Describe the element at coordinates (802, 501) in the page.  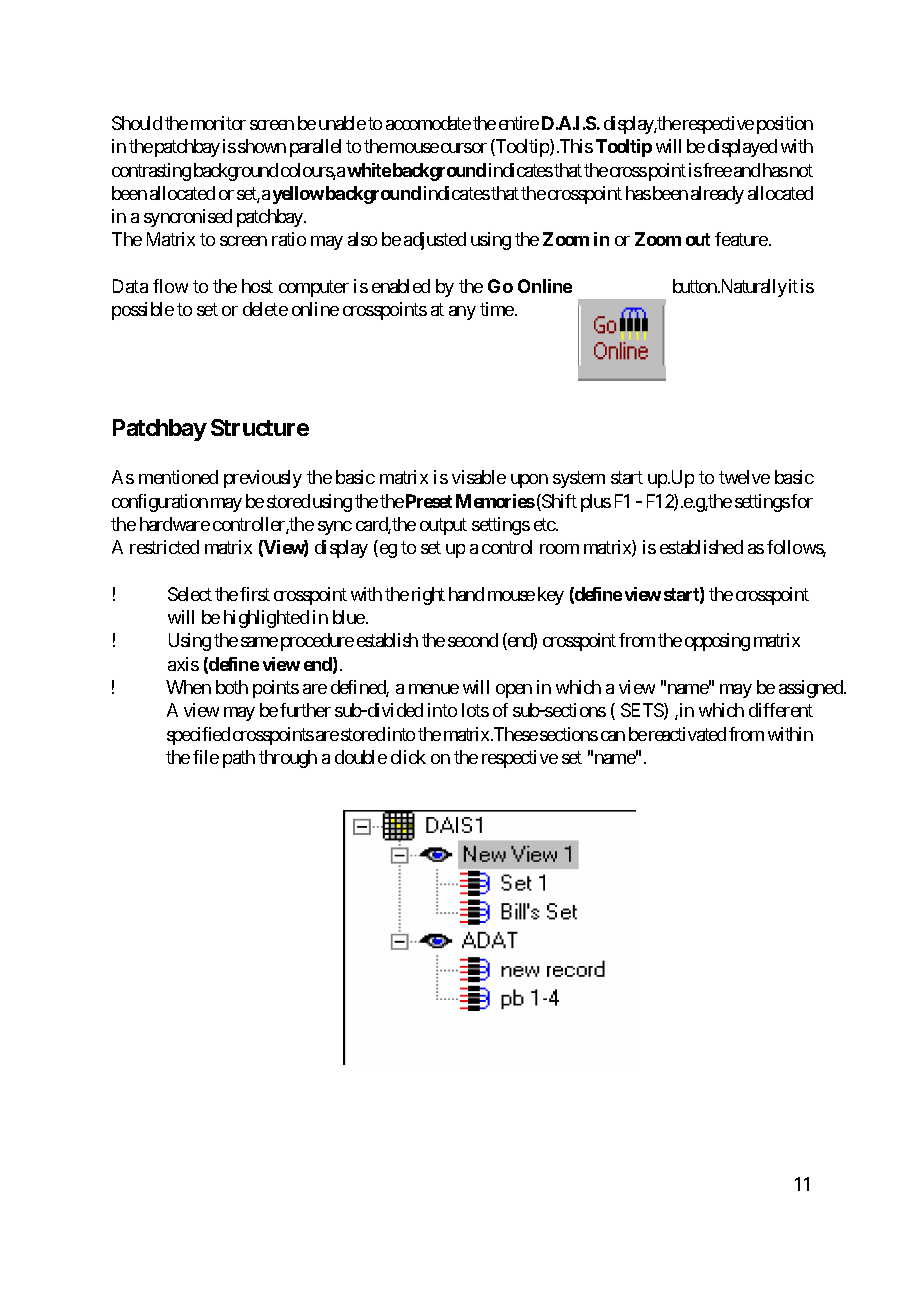
I see `for` at that location.
